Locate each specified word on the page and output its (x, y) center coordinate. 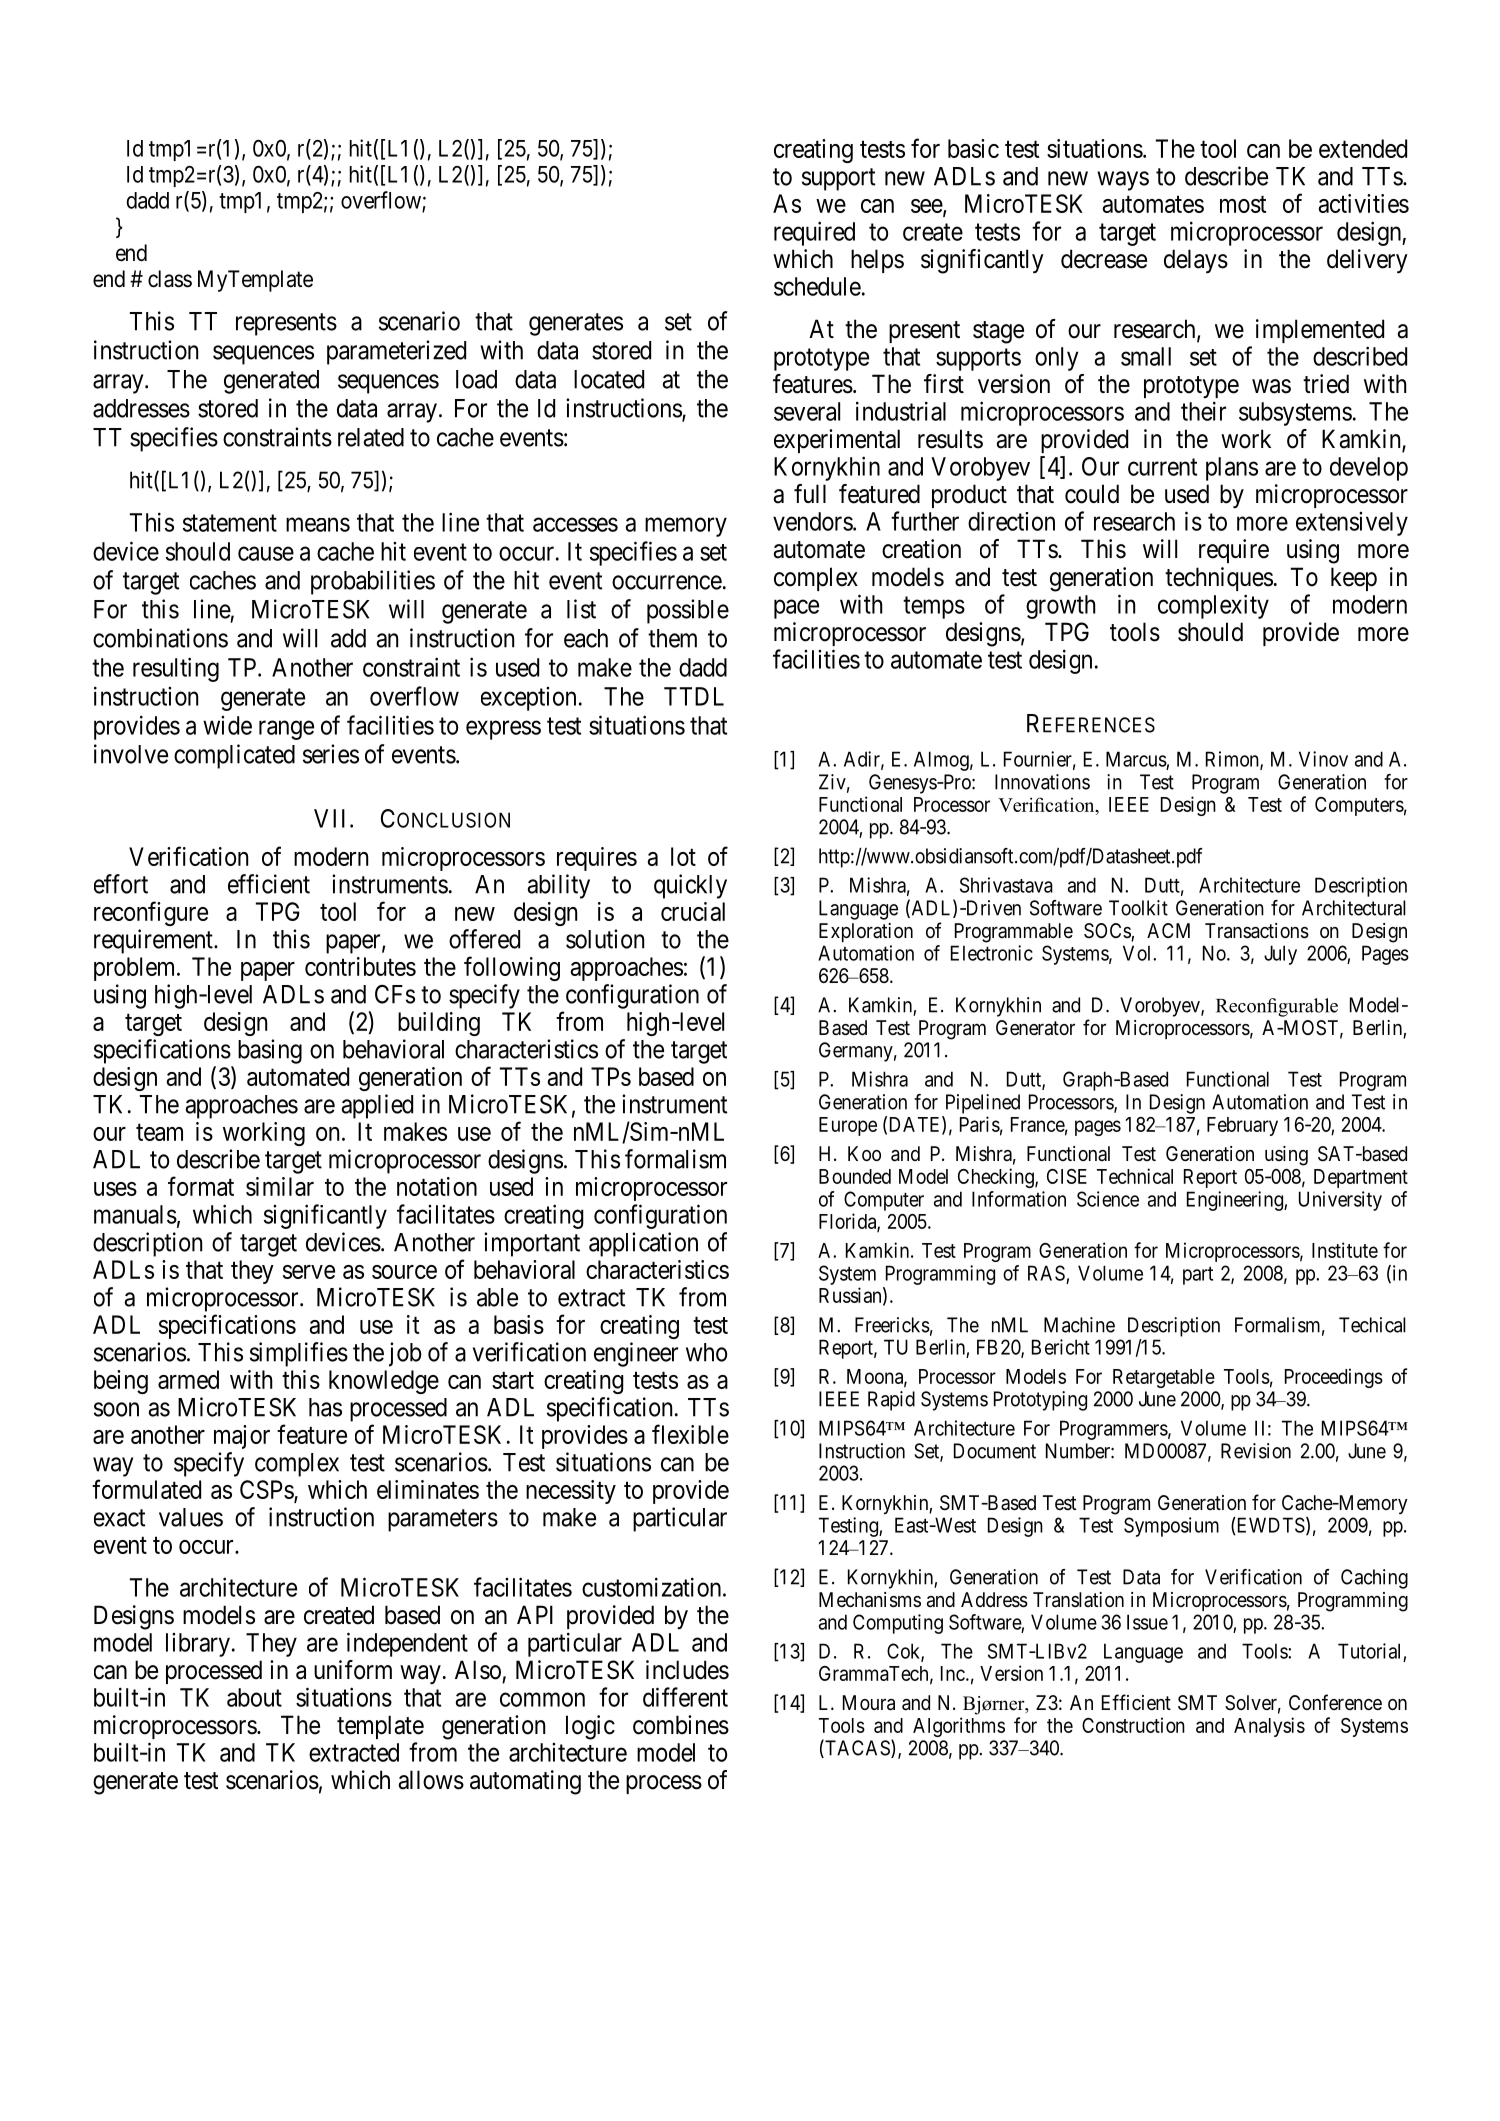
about (254, 1697)
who (707, 1352)
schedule (817, 286)
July (1280, 955)
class (170, 279)
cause (266, 554)
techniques (1219, 579)
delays (1196, 261)
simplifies (299, 1354)
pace (796, 609)
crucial (693, 911)
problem (136, 969)
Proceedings (1334, 1378)
